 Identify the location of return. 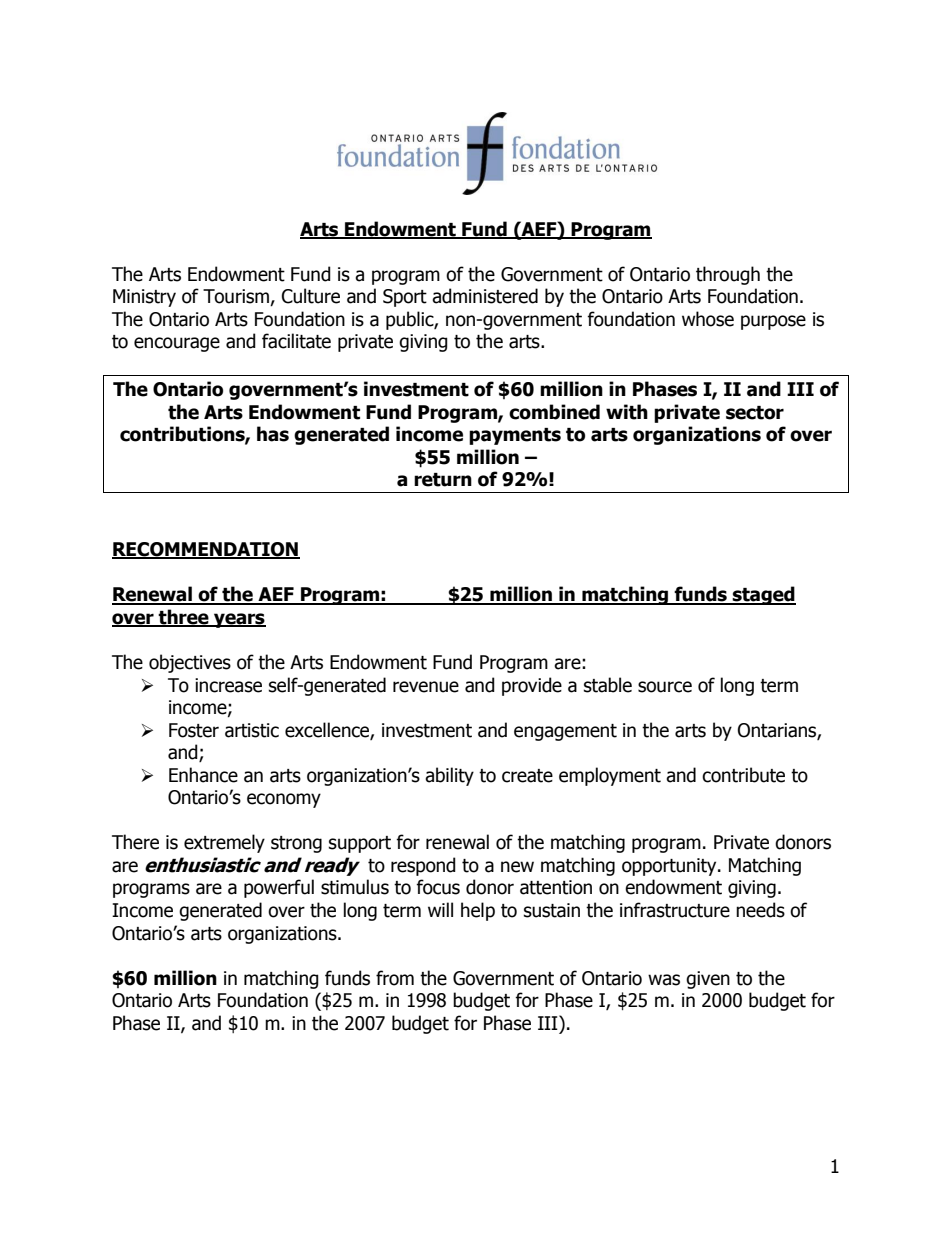
(443, 480).
